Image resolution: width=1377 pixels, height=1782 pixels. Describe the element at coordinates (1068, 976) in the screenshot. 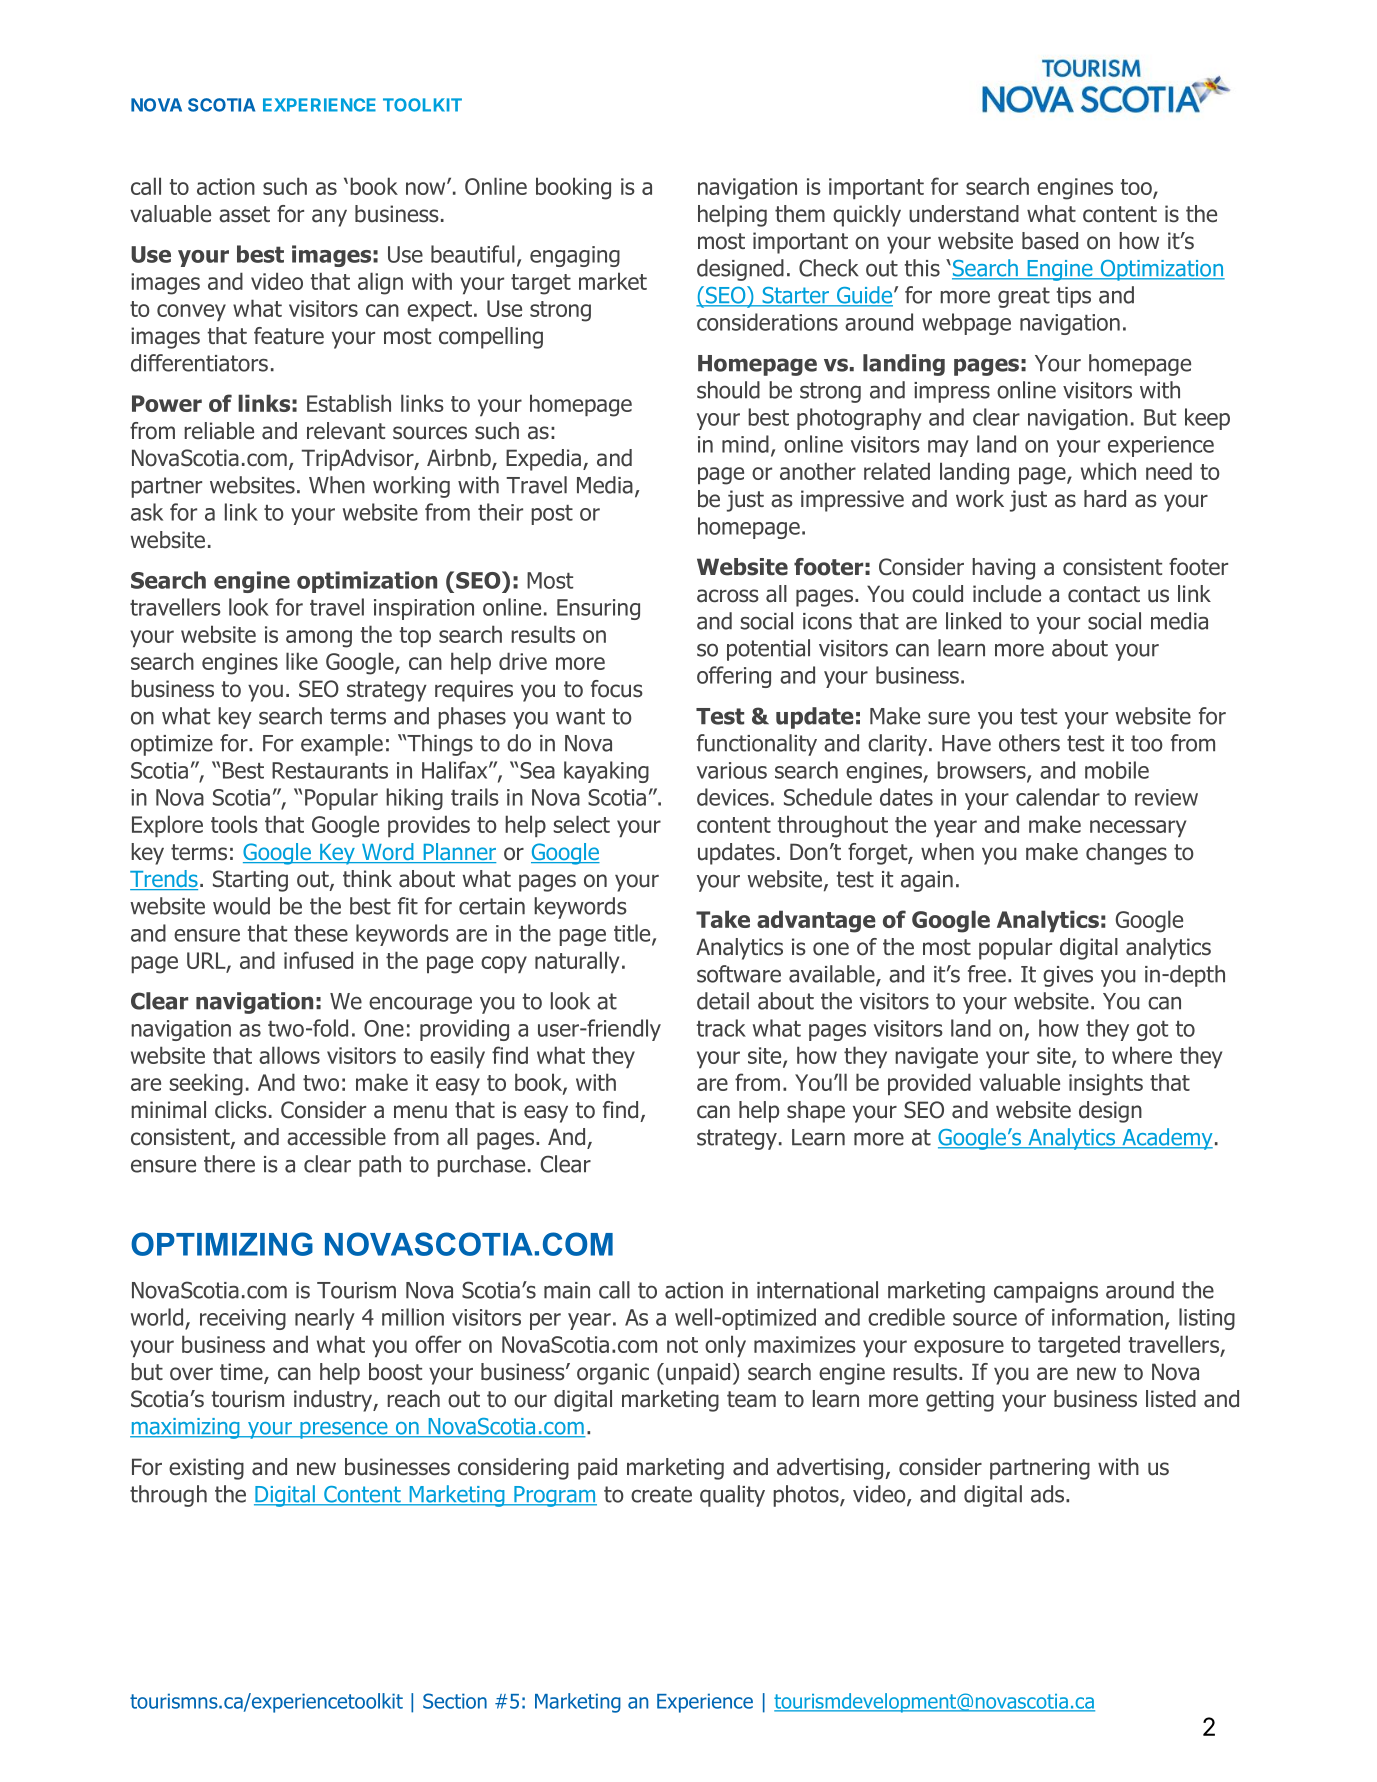

I see `gives` at that location.
